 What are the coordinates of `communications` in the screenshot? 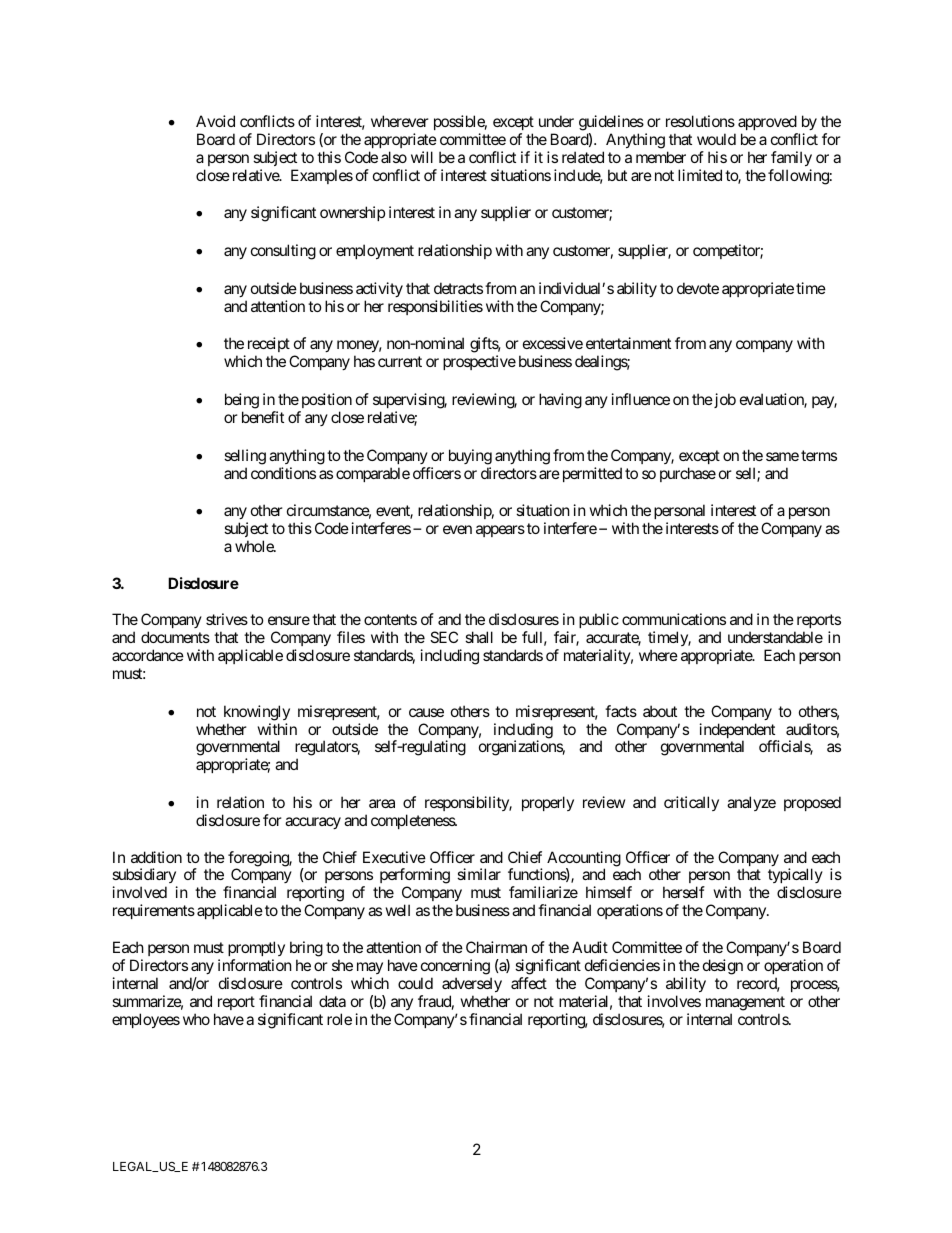 It's located at (674, 619).
